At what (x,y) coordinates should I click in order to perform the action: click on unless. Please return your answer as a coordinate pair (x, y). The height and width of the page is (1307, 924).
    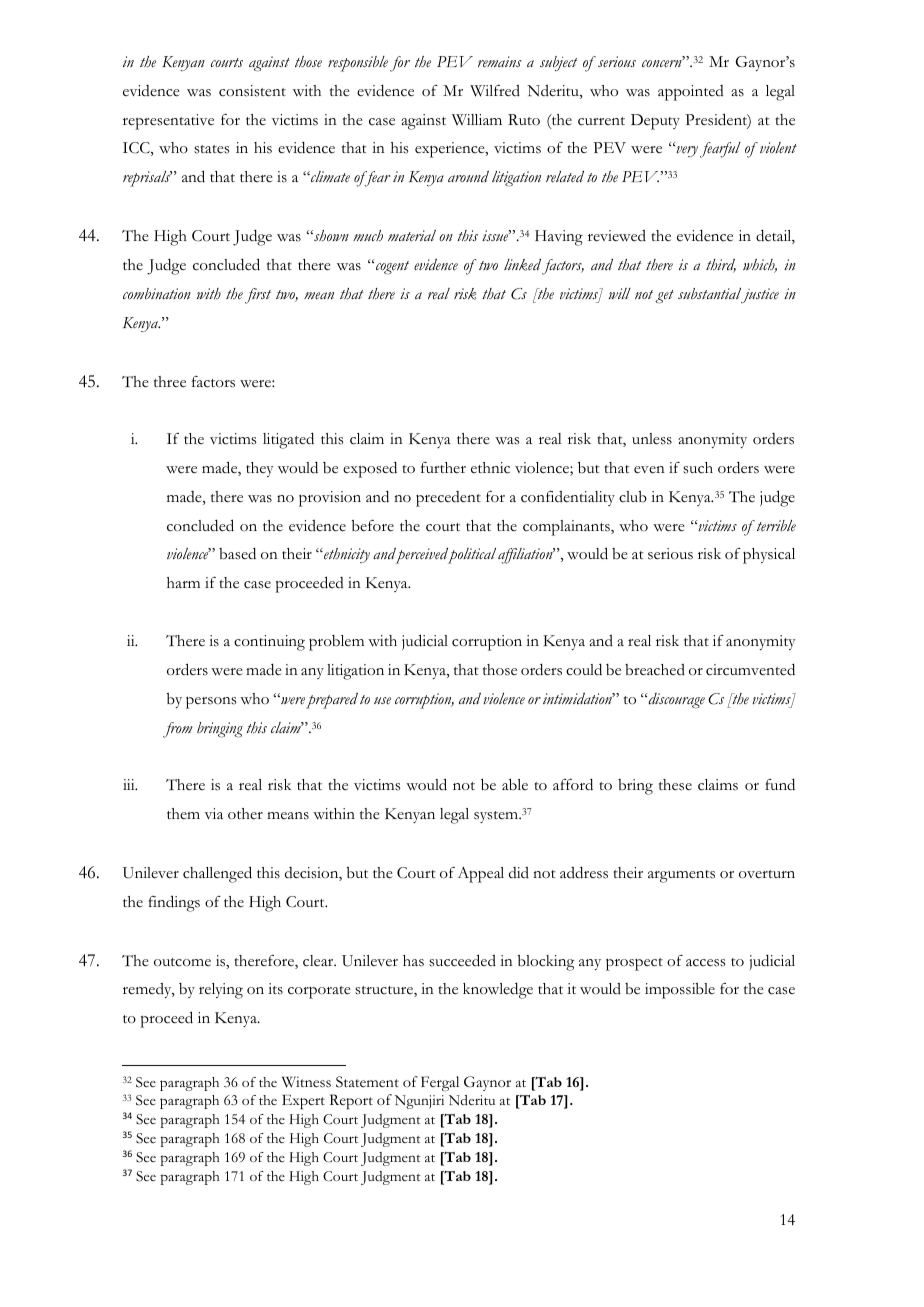
    Looking at the image, I should click on (652, 439).
